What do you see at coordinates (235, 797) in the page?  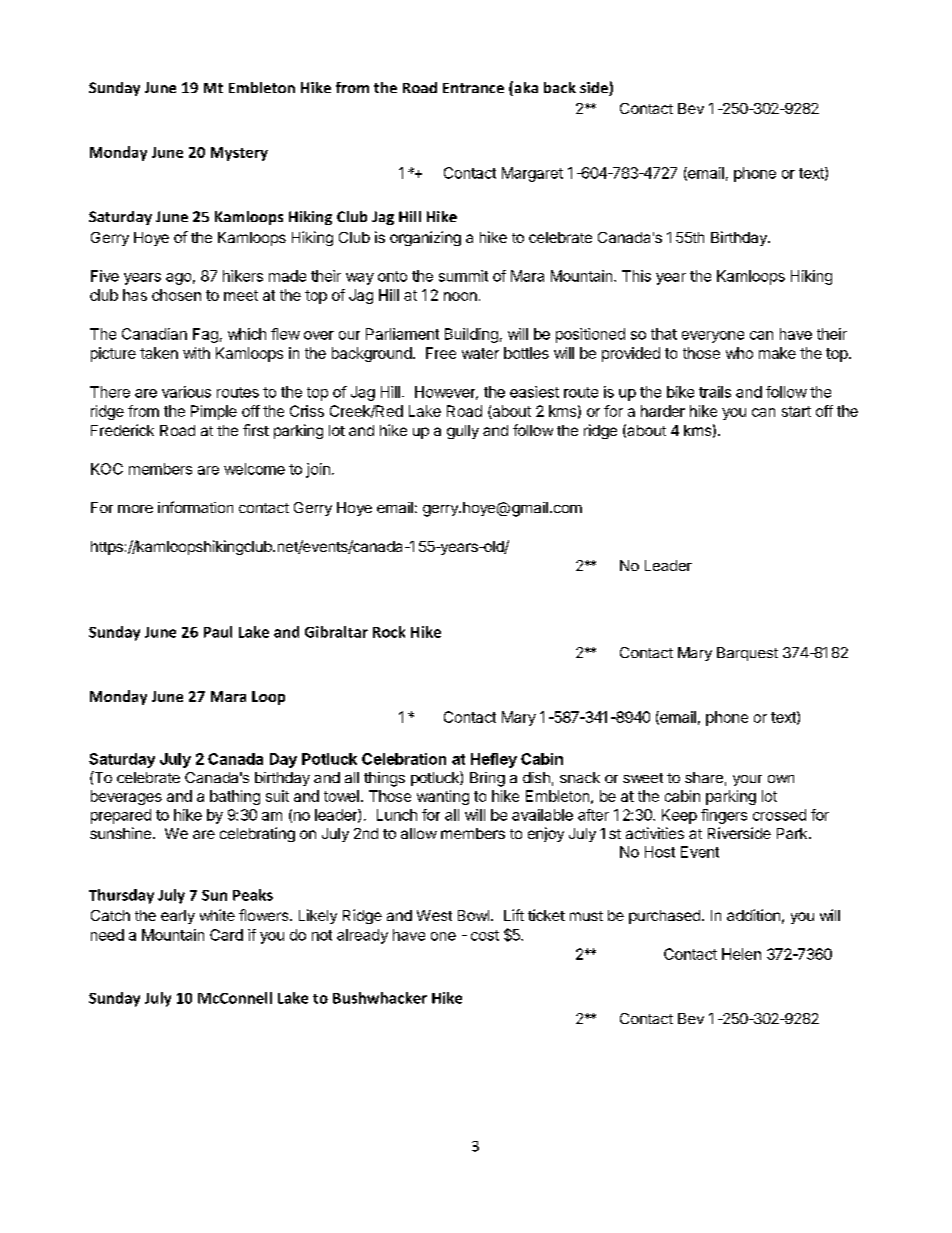 I see `bathing` at bounding box center [235, 797].
